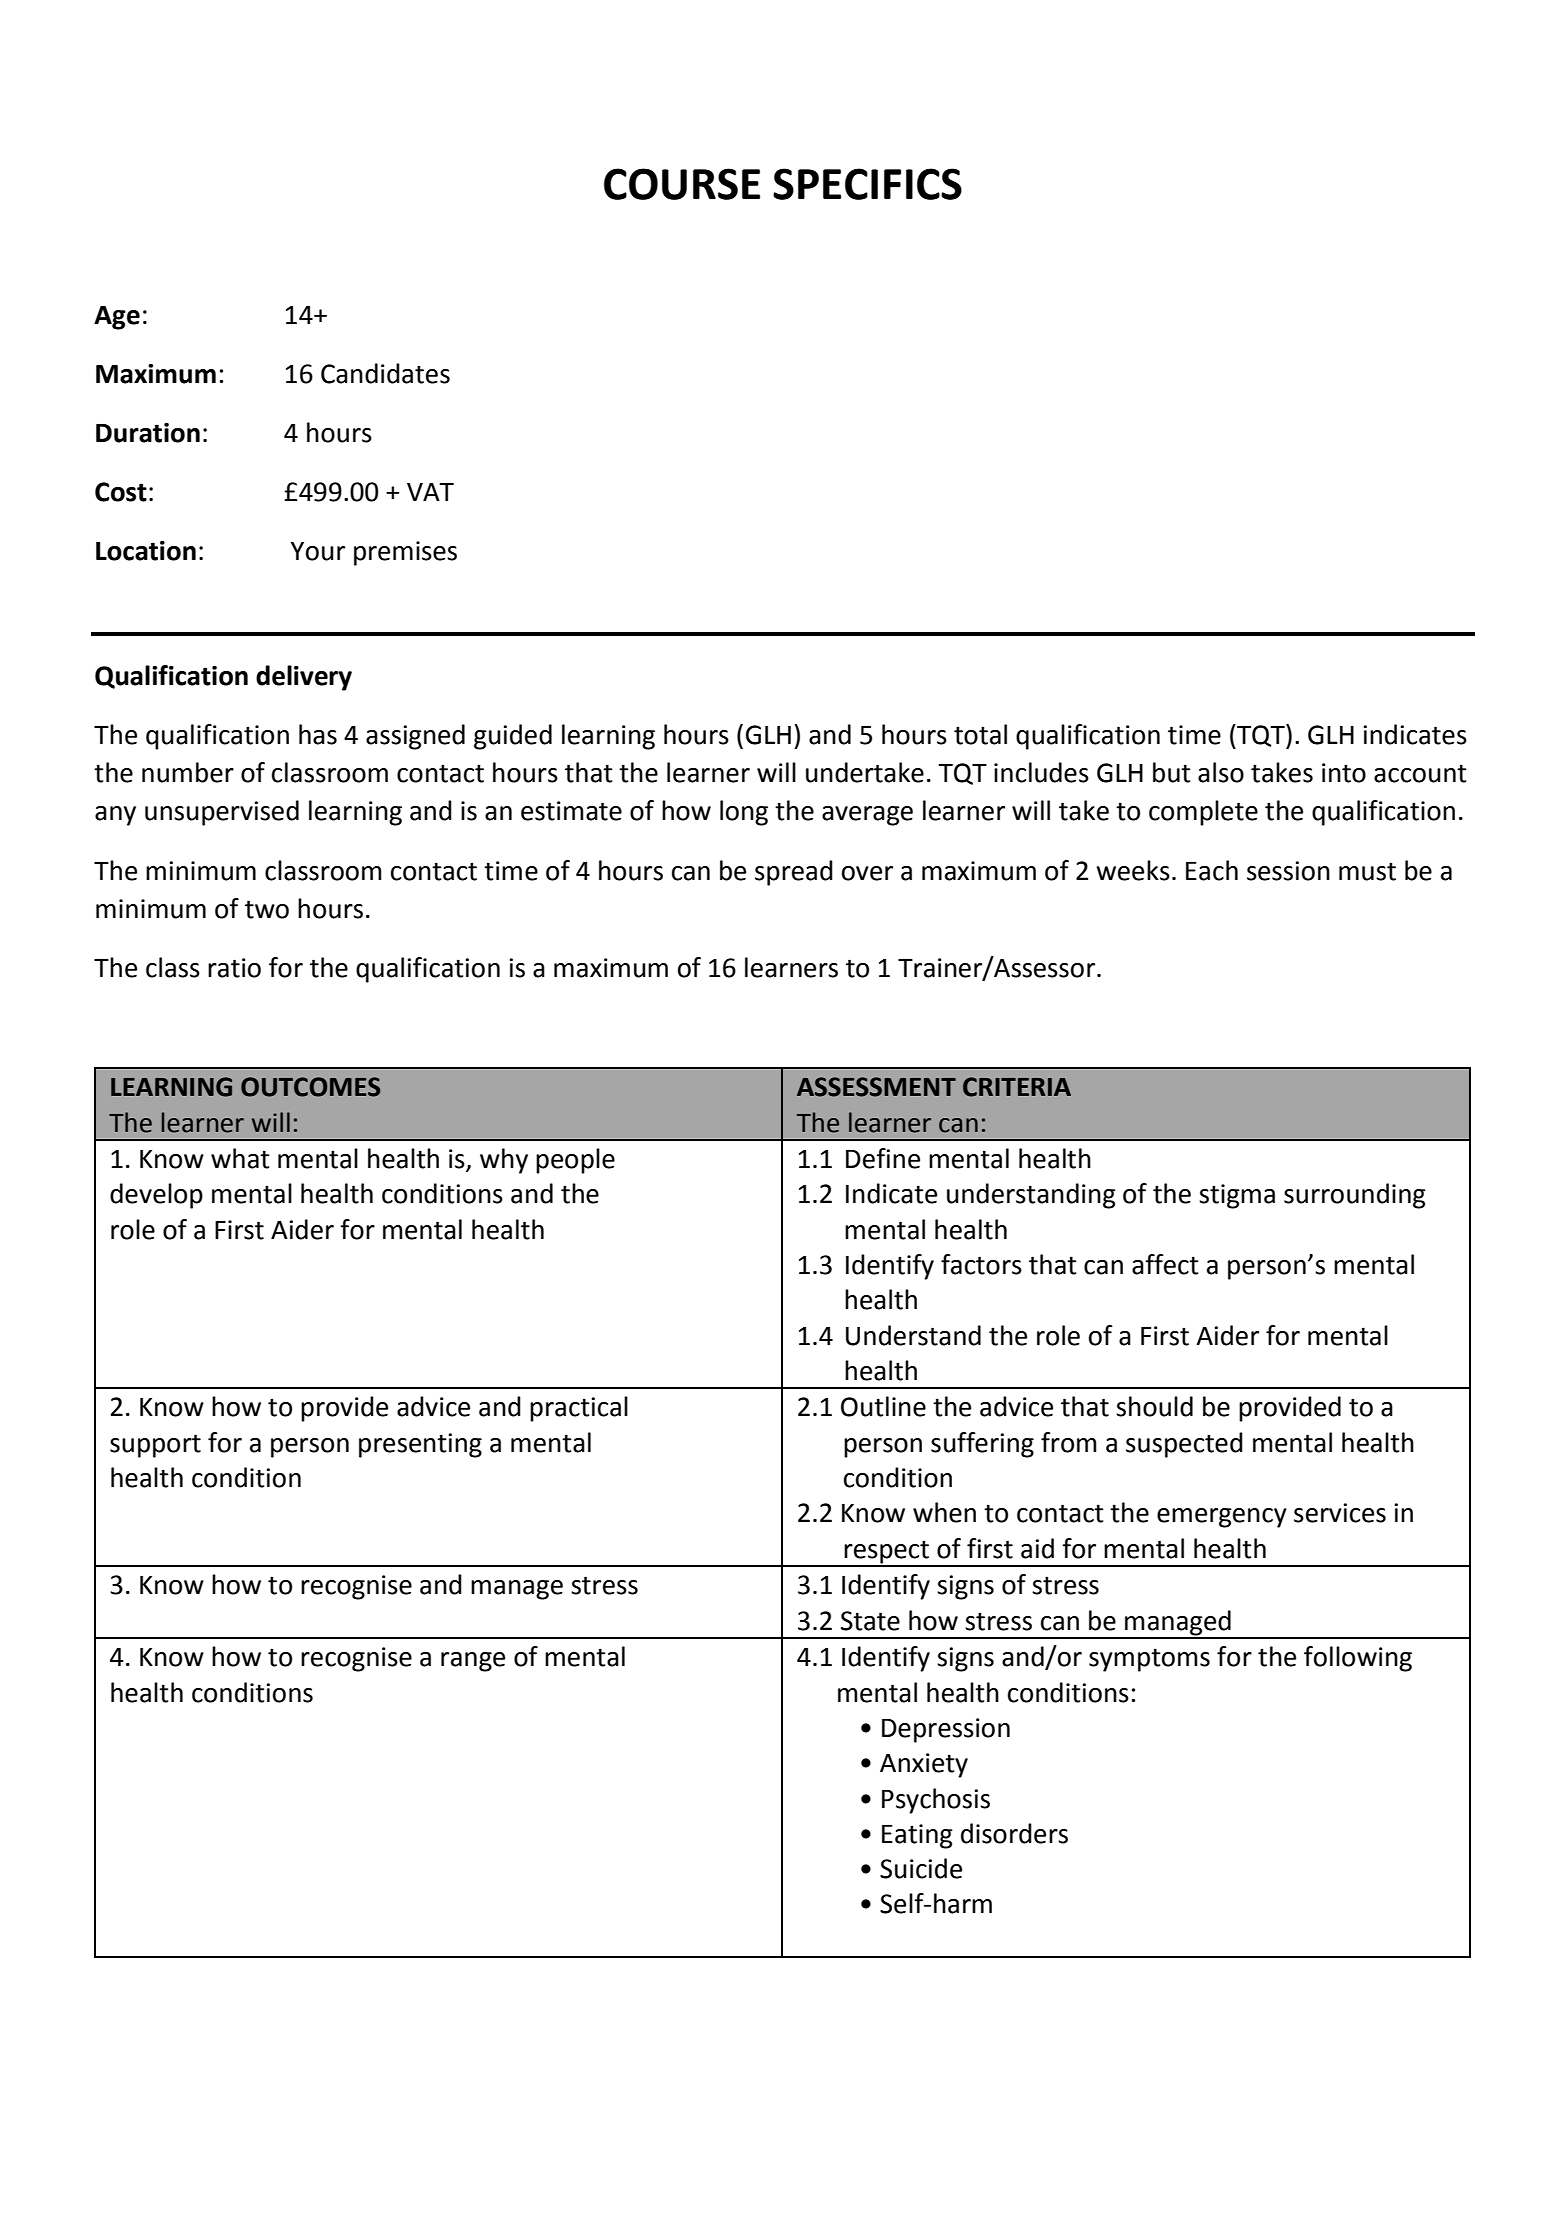 The height and width of the image is (2213, 1565). Describe the element at coordinates (1288, 871) in the image. I see `session` at that location.
